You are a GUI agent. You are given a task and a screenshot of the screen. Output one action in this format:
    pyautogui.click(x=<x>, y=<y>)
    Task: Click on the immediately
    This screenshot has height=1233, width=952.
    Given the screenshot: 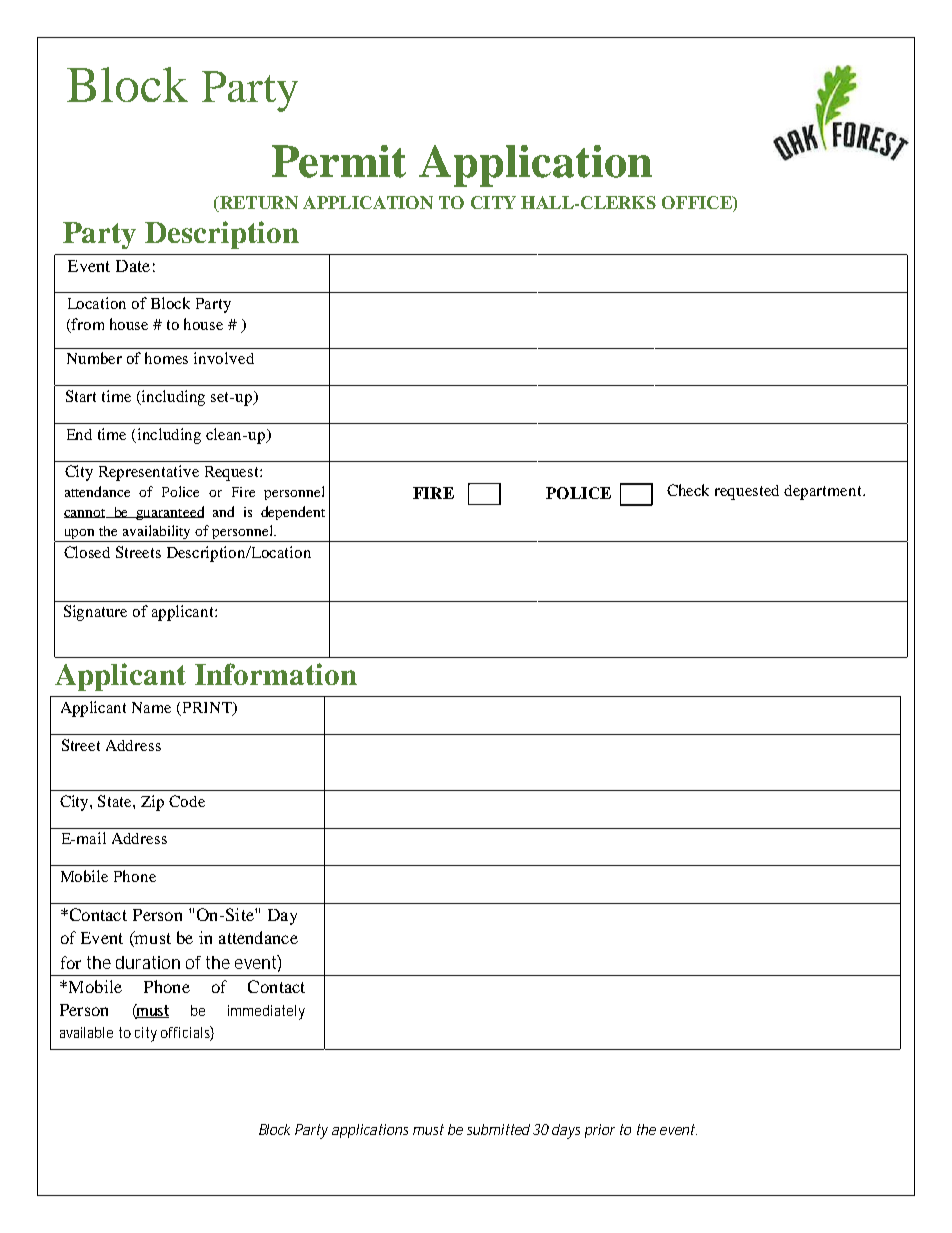 What is the action you would take?
    pyautogui.click(x=266, y=1012)
